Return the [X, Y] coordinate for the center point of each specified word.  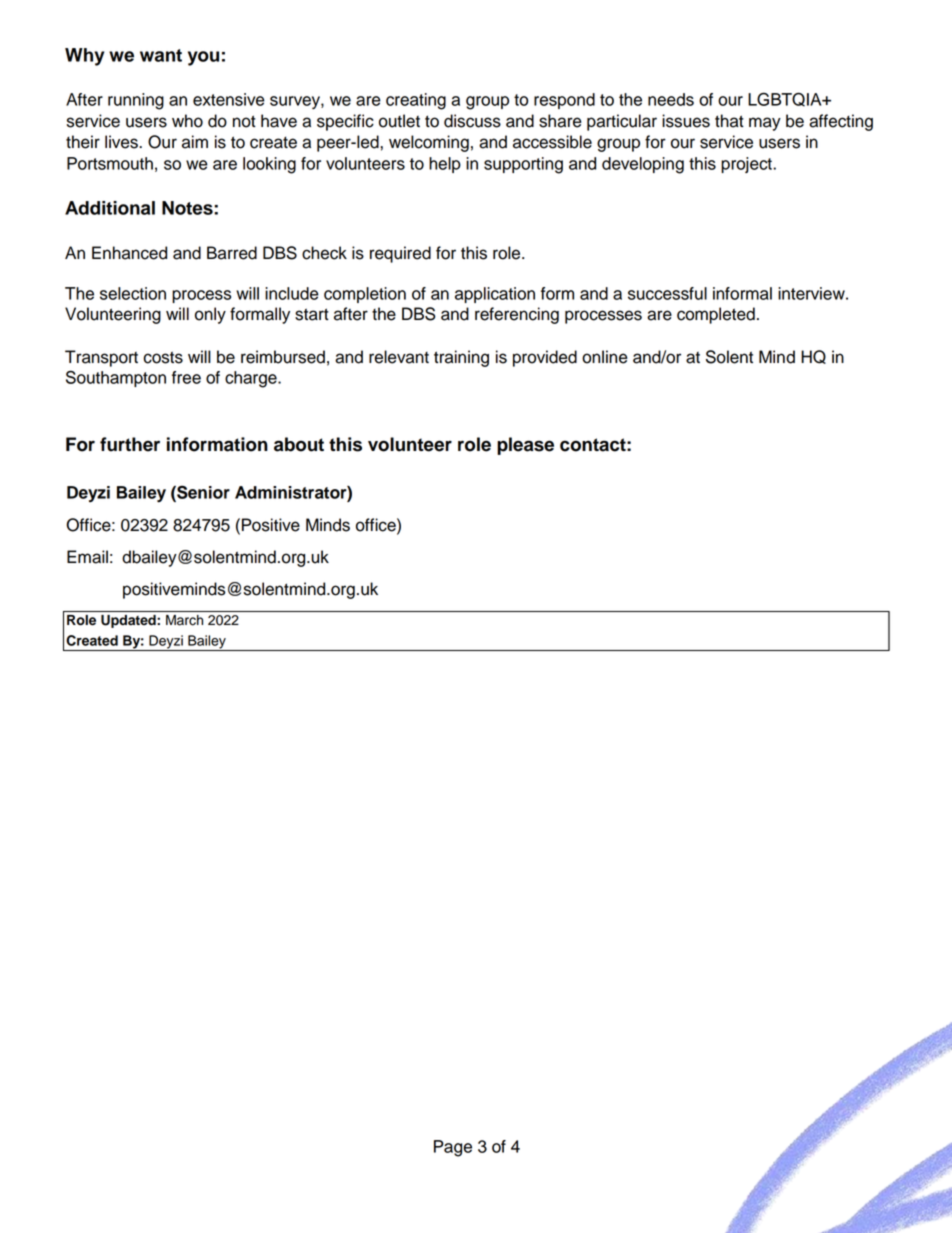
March [184, 620]
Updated [129, 621]
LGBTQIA [786, 99]
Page [453, 1148]
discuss [472, 121]
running [136, 101]
